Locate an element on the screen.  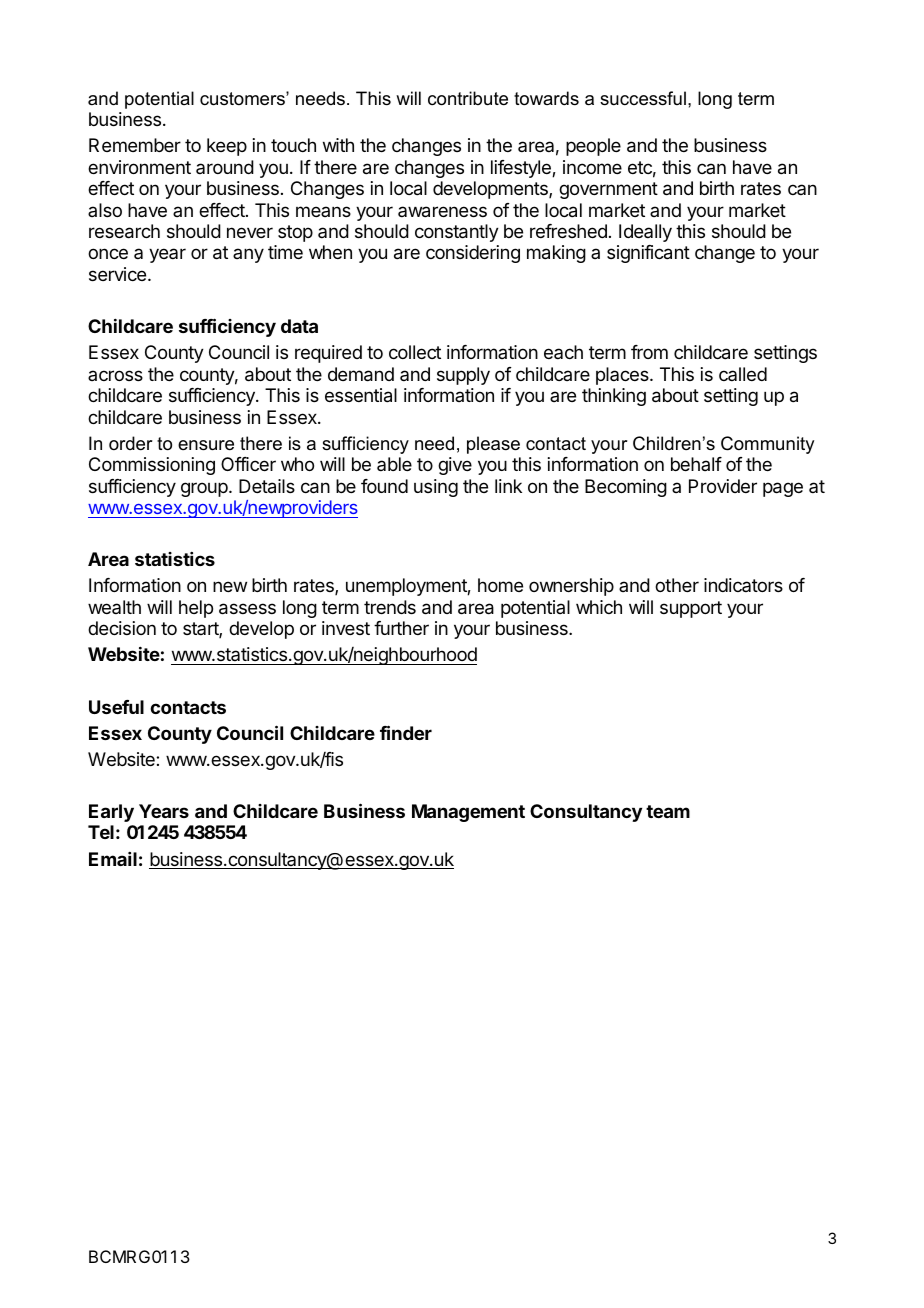
contribute is located at coordinates (468, 98).
